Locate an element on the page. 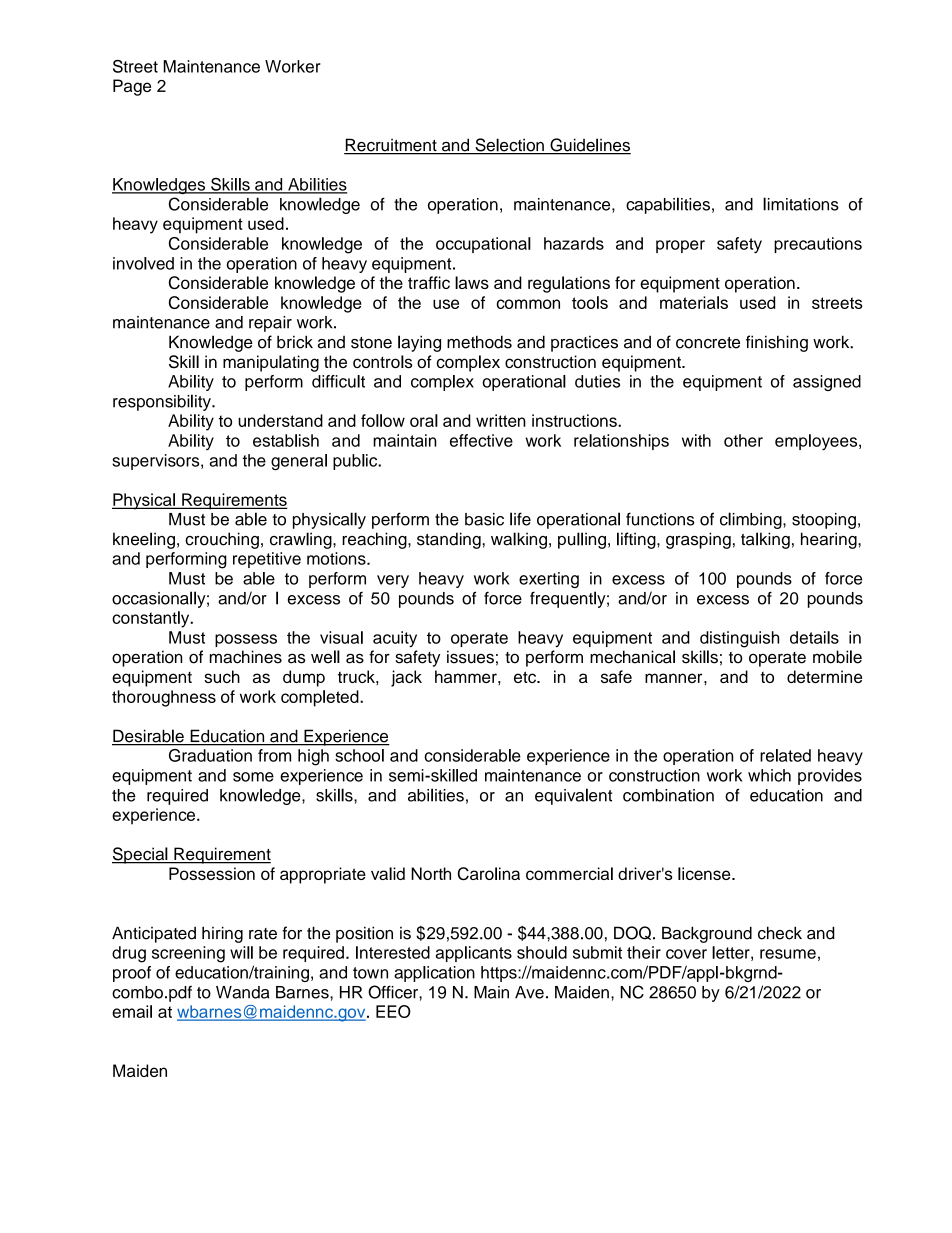 The image size is (952, 1233). issues is located at coordinates (470, 657).
